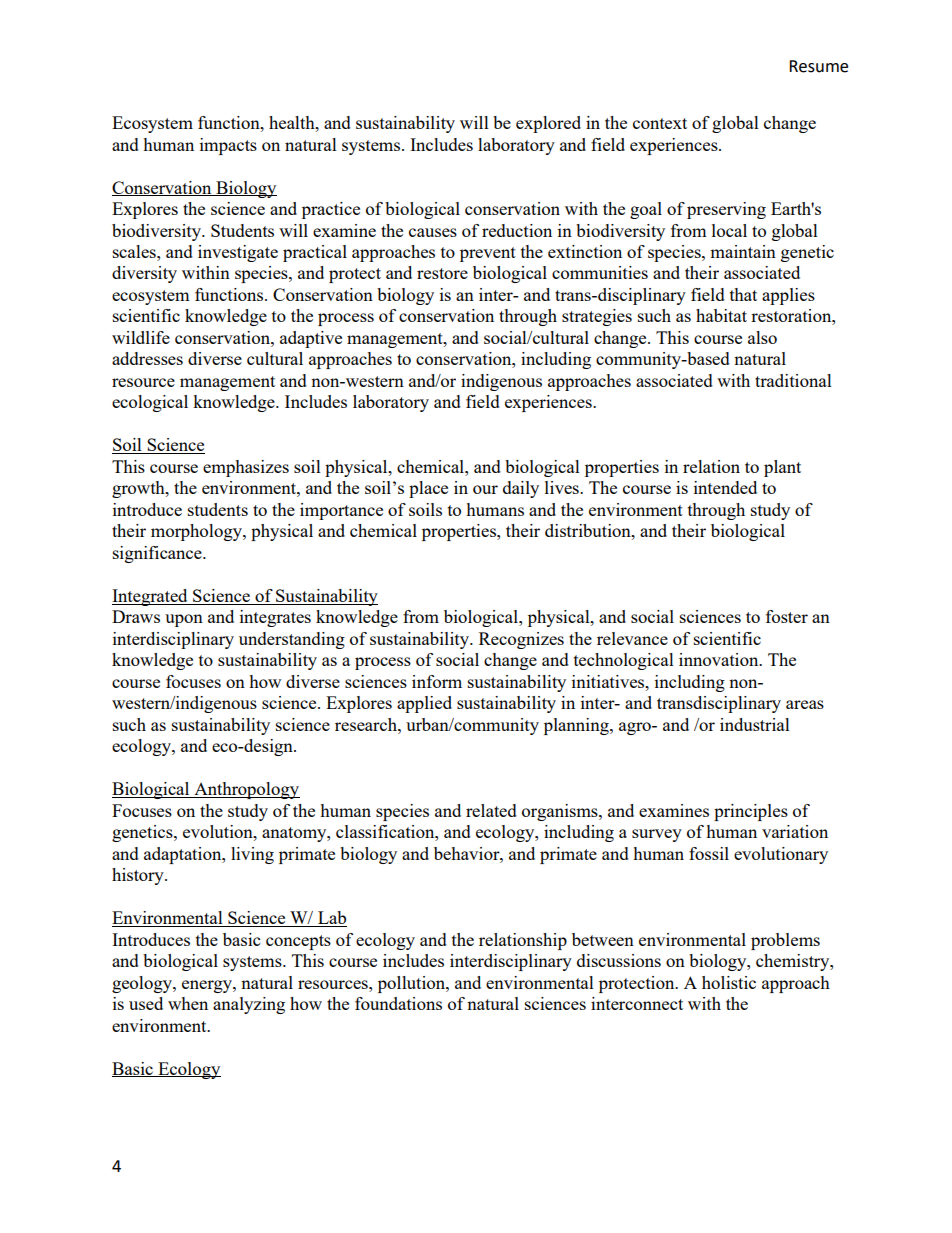  I want to click on intended, so click(725, 487).
